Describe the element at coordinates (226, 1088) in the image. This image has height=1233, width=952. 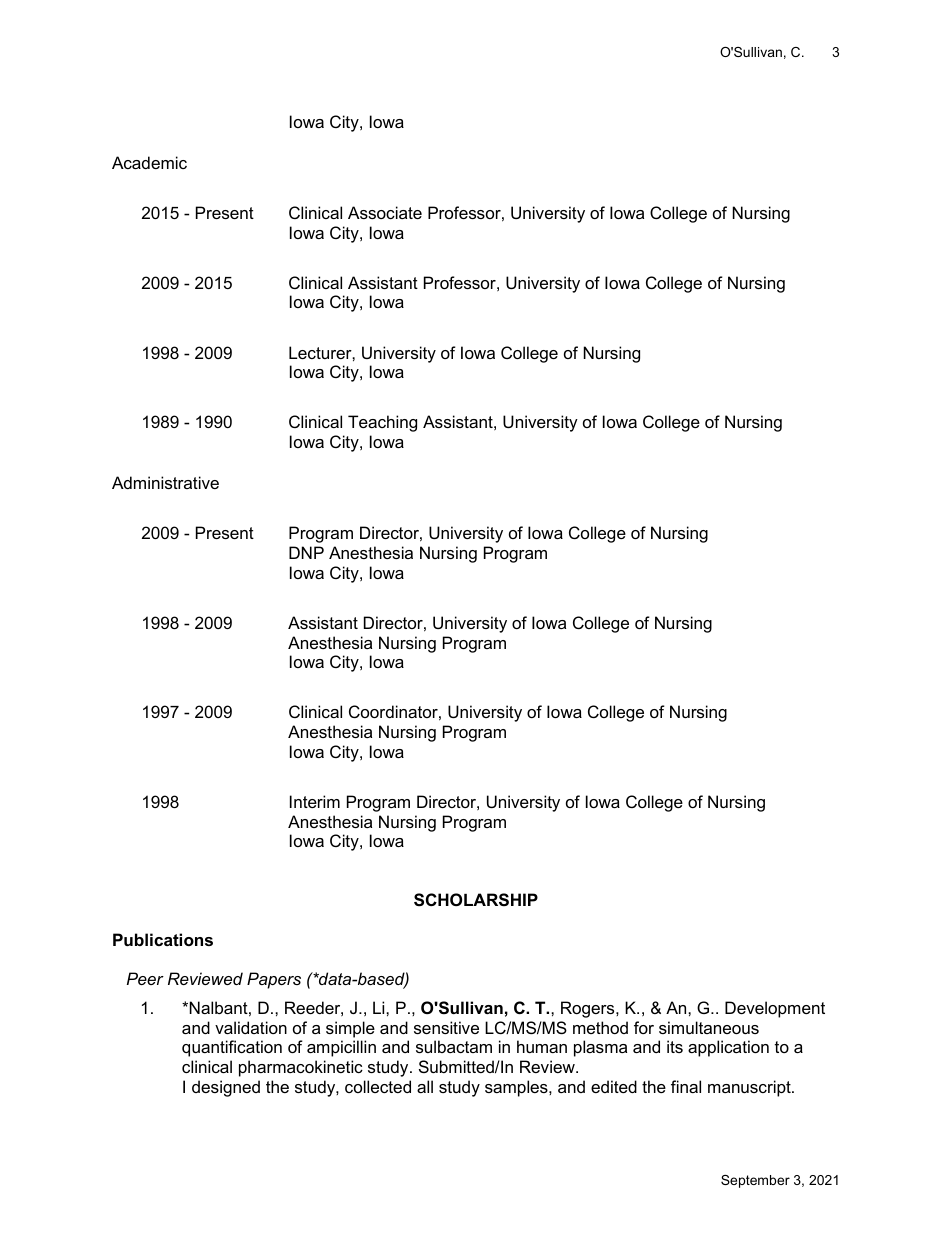
I see `designed` at that location.
